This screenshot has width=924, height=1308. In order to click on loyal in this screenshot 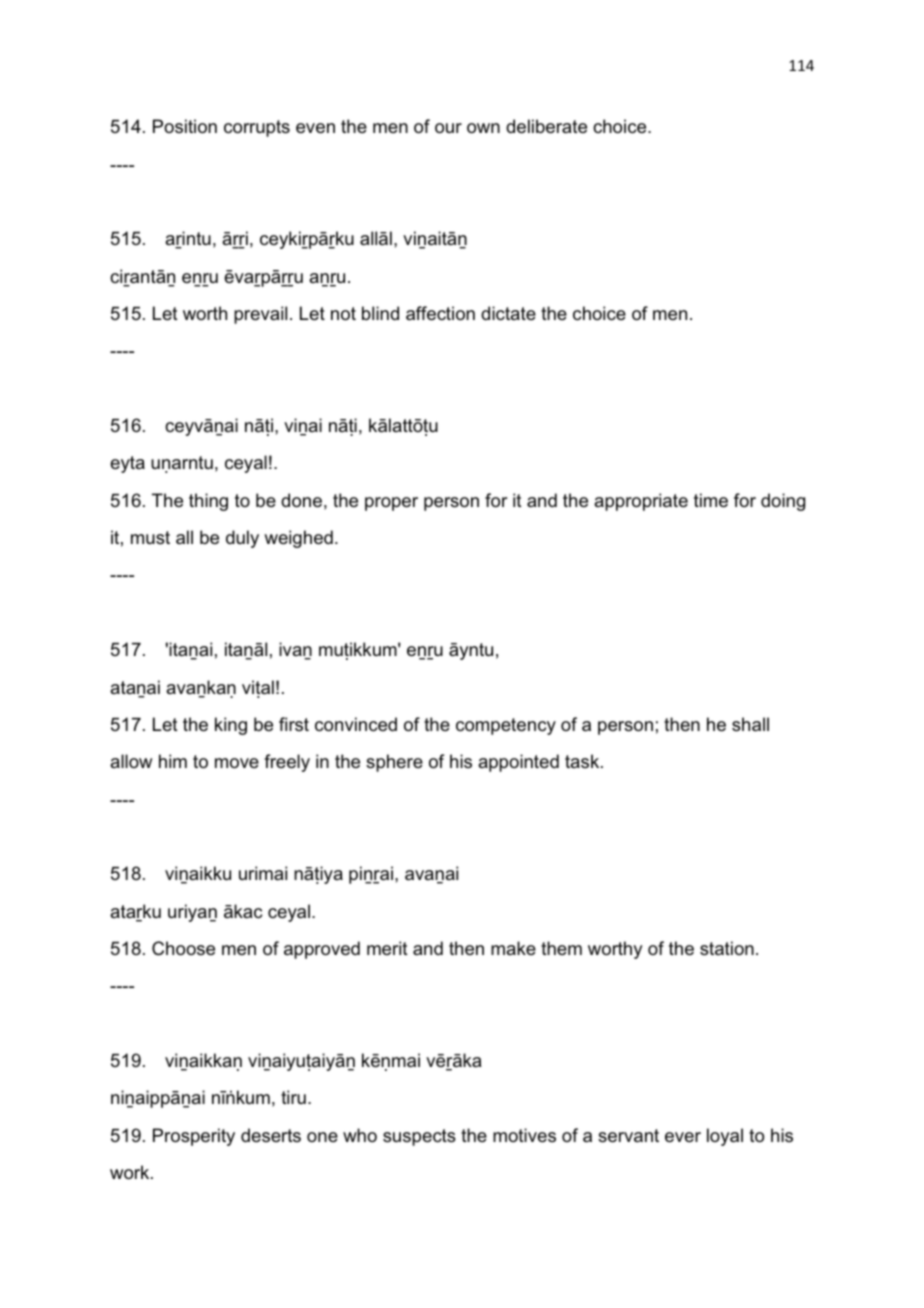, I will do `click(725, 1137)`.
